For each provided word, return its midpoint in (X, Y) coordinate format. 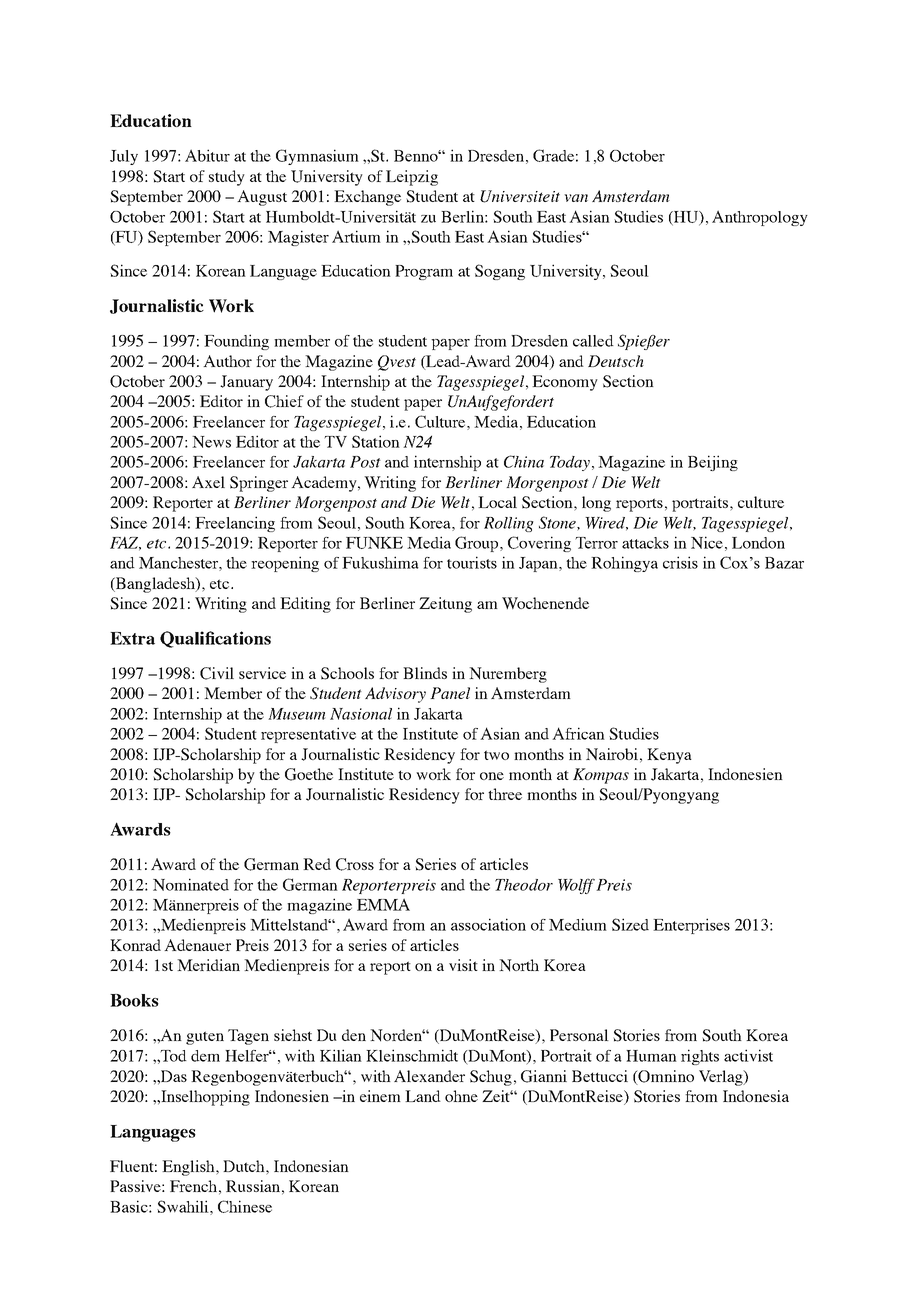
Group (478, 544)
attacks (645, 543)
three (505, 794)
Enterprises (691, 926)
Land (423, 1096)
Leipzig (412, 178)
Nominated (191, 884)
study (227, 178)
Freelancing (235, 524)
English (189, 1168)
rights (700, 1057)
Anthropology (760, 218)
